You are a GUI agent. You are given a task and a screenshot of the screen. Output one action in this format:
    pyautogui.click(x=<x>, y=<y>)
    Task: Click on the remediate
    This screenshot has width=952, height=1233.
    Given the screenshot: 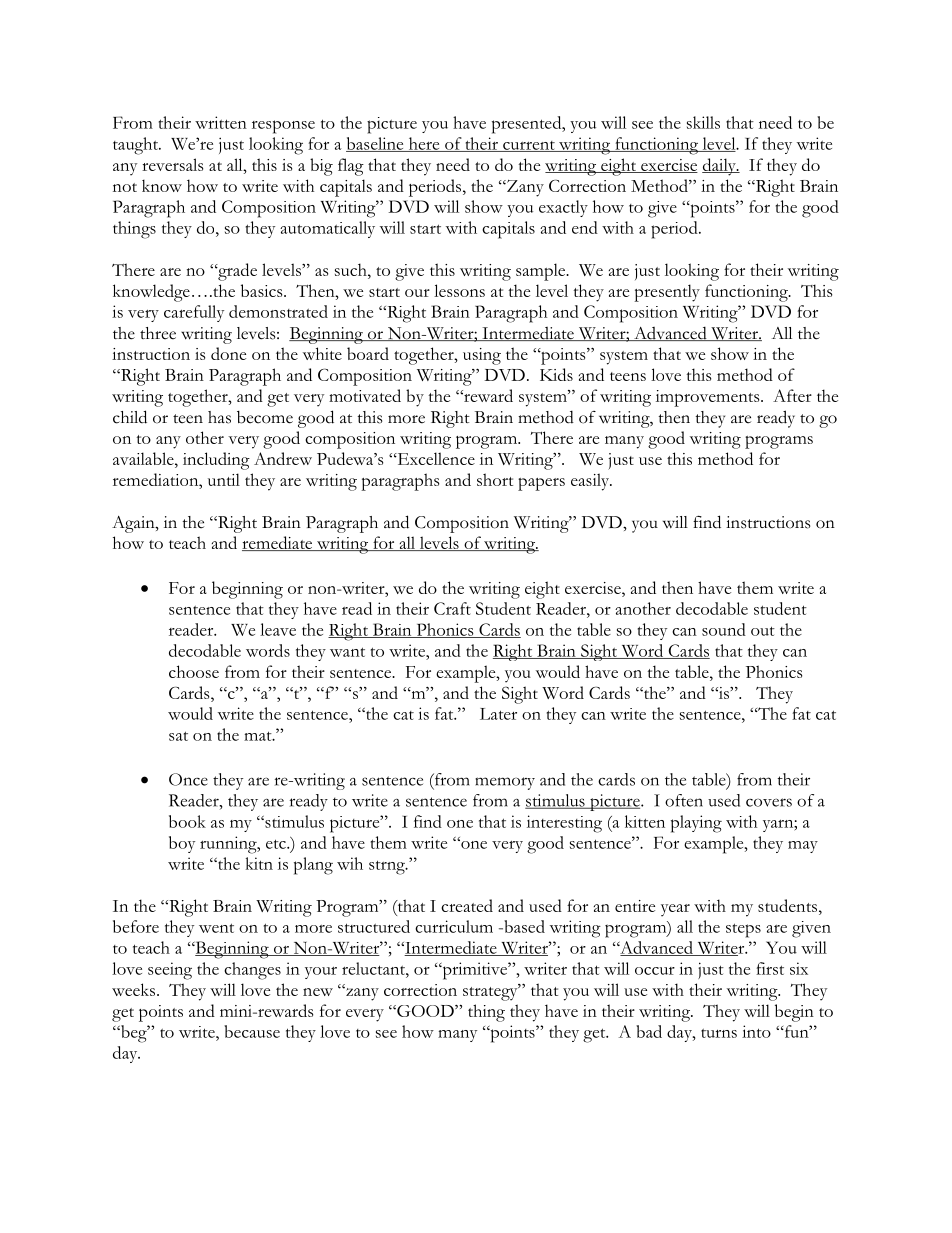 What is the action you would take?
    pyautogui.click(x=278, y=543)
